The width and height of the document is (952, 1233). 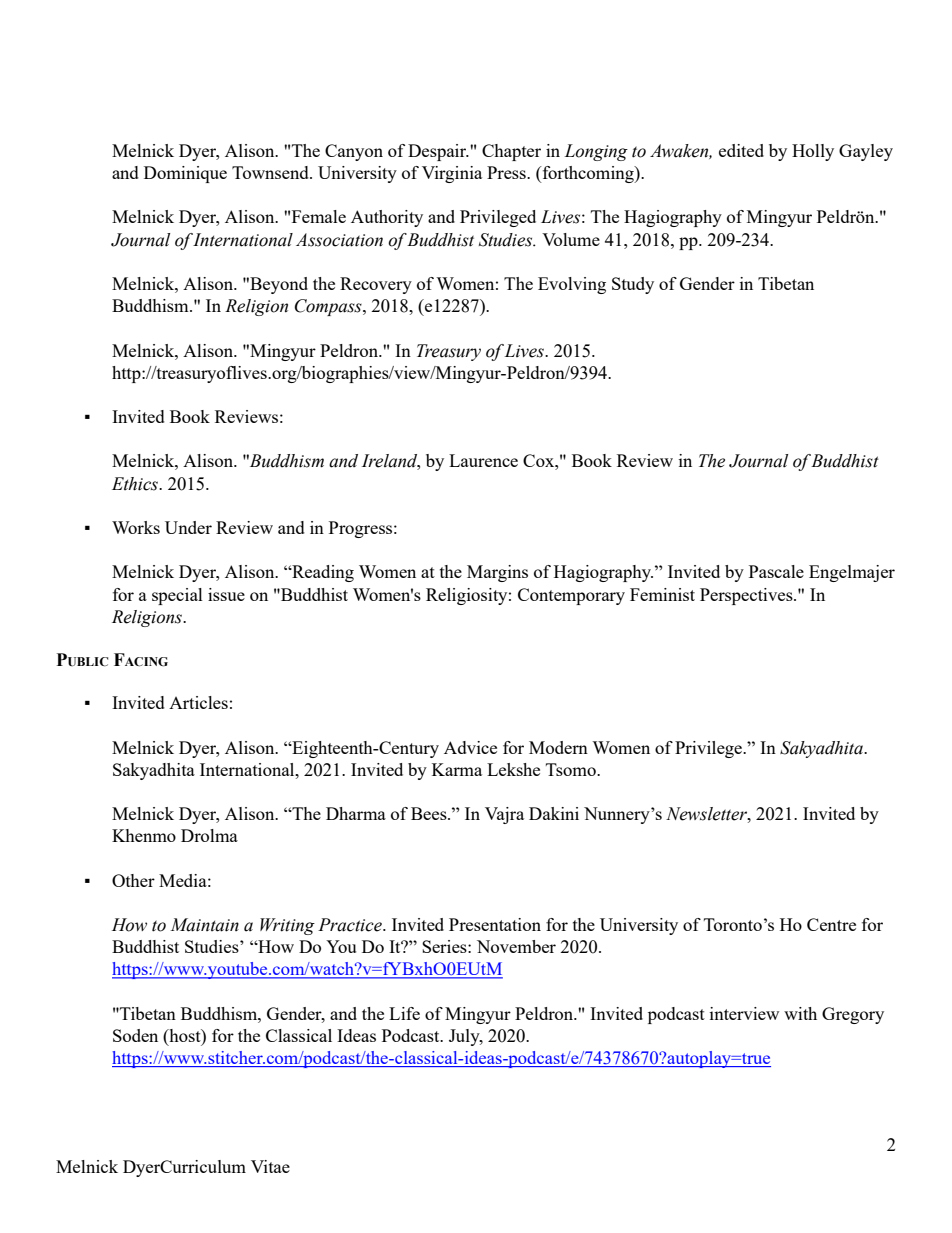 I want to click on Contemporary, so click(x=571, y=596).
